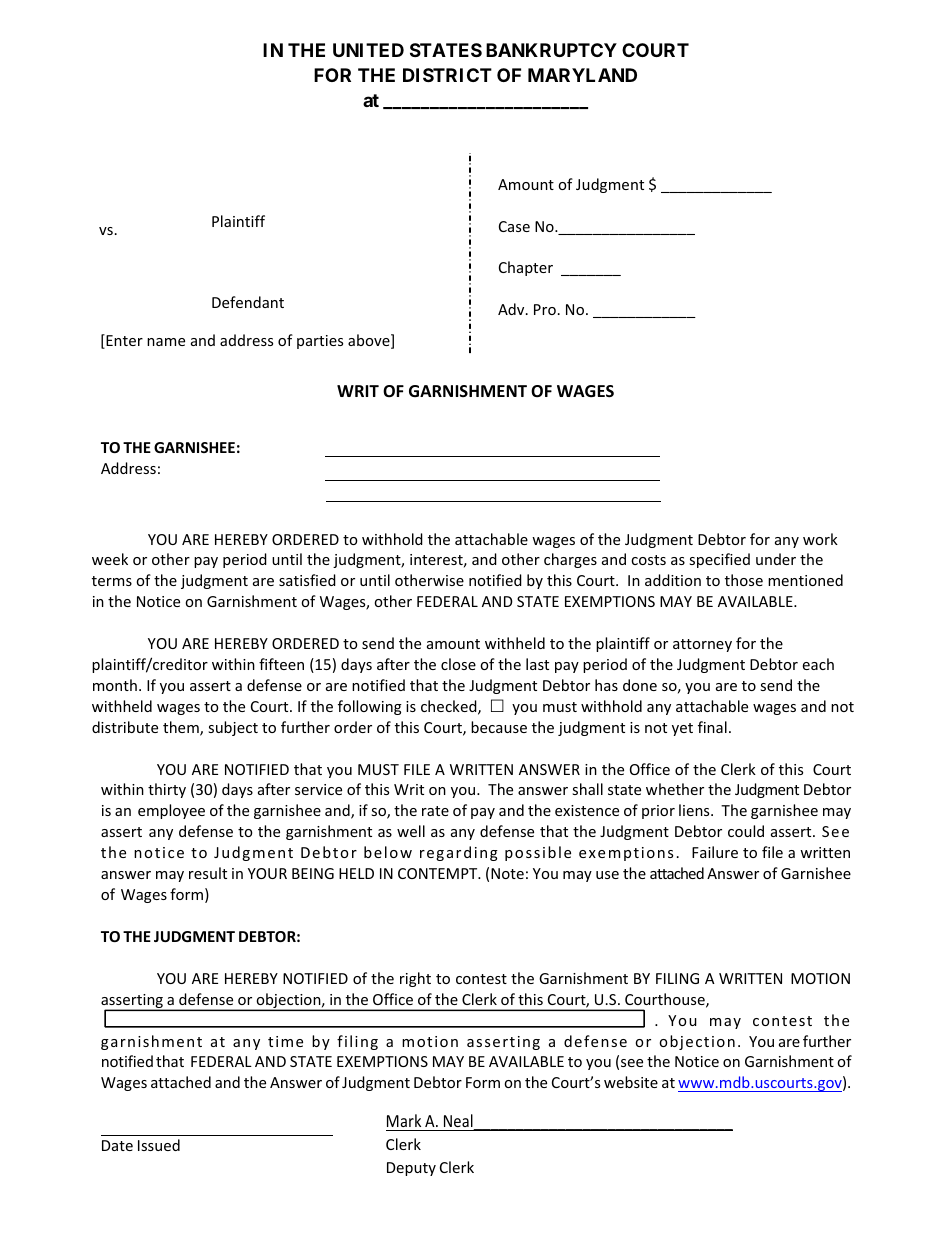 This document has width=952, height=1233. Describe the element at coordinates (582, 75) in the document. I see `MARYLAND` at that location.
